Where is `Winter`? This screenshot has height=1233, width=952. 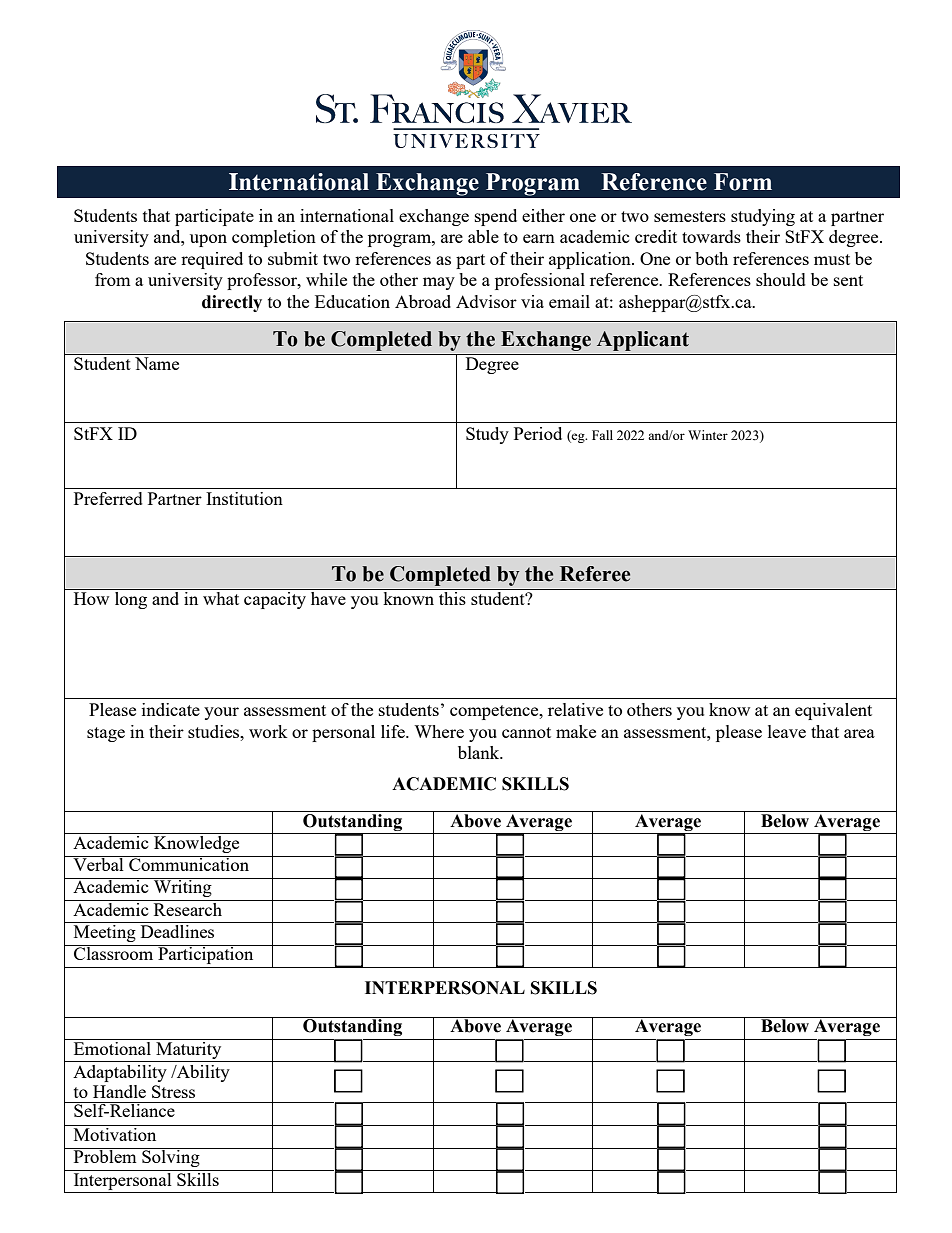
Winter is located at coordinates (708, 435).
